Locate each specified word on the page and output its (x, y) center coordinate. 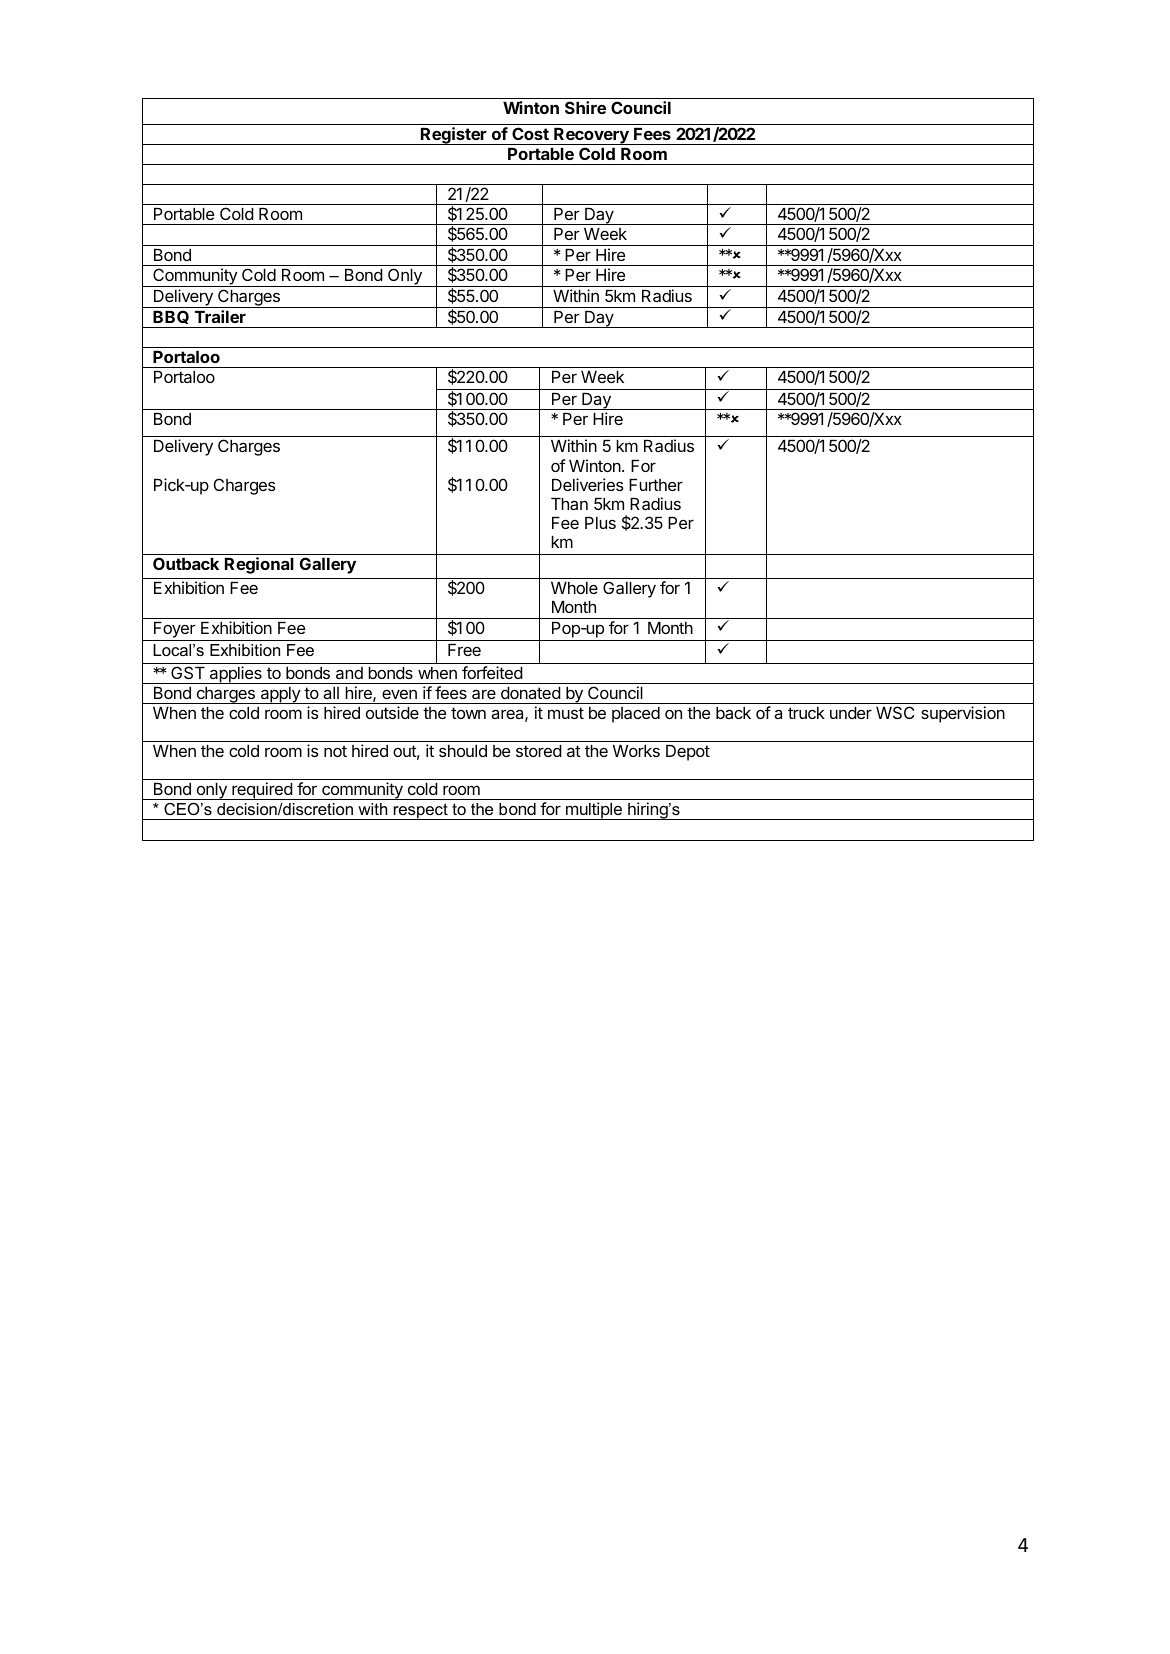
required (262, 791)
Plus (600, 523)
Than (569, 504)
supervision (963, 714)
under (851, 713)
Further (656, 485)
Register (454, 136)
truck (806, 713)
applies (236, 675)
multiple (593, 811)
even (399, 694)
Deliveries (588, 484)
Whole (574, 588)
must (566, 713)
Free (464, 650)
